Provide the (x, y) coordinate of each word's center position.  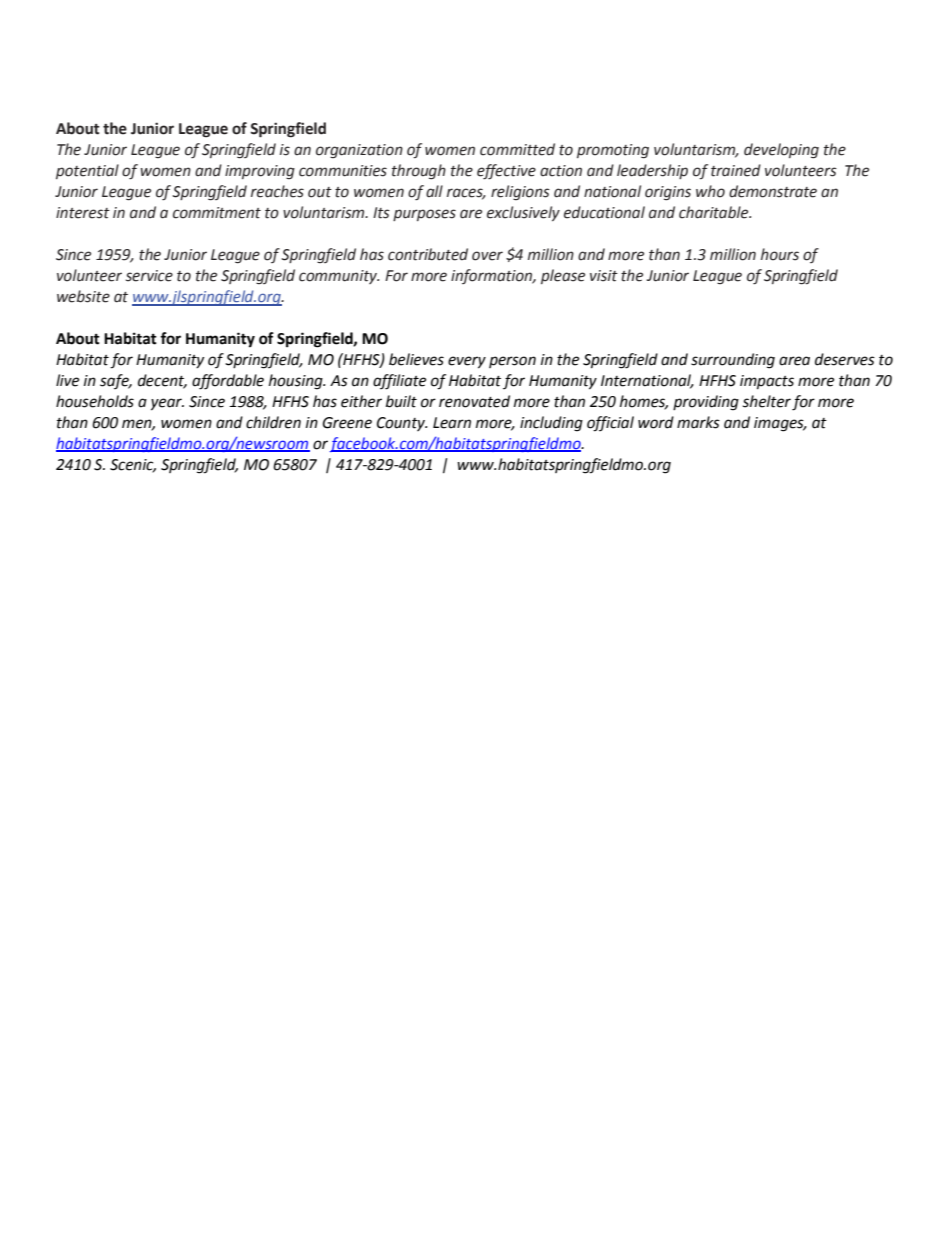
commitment (217, 213)
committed (517, 149)
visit (604, 276)
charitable (715, 212)
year (167, 404)
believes (416, 359)
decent (162, 381)
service (149, 276)
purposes (424, 215)
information (493, 276)
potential (87, 171)
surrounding (733, 361)
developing (781, 151)
